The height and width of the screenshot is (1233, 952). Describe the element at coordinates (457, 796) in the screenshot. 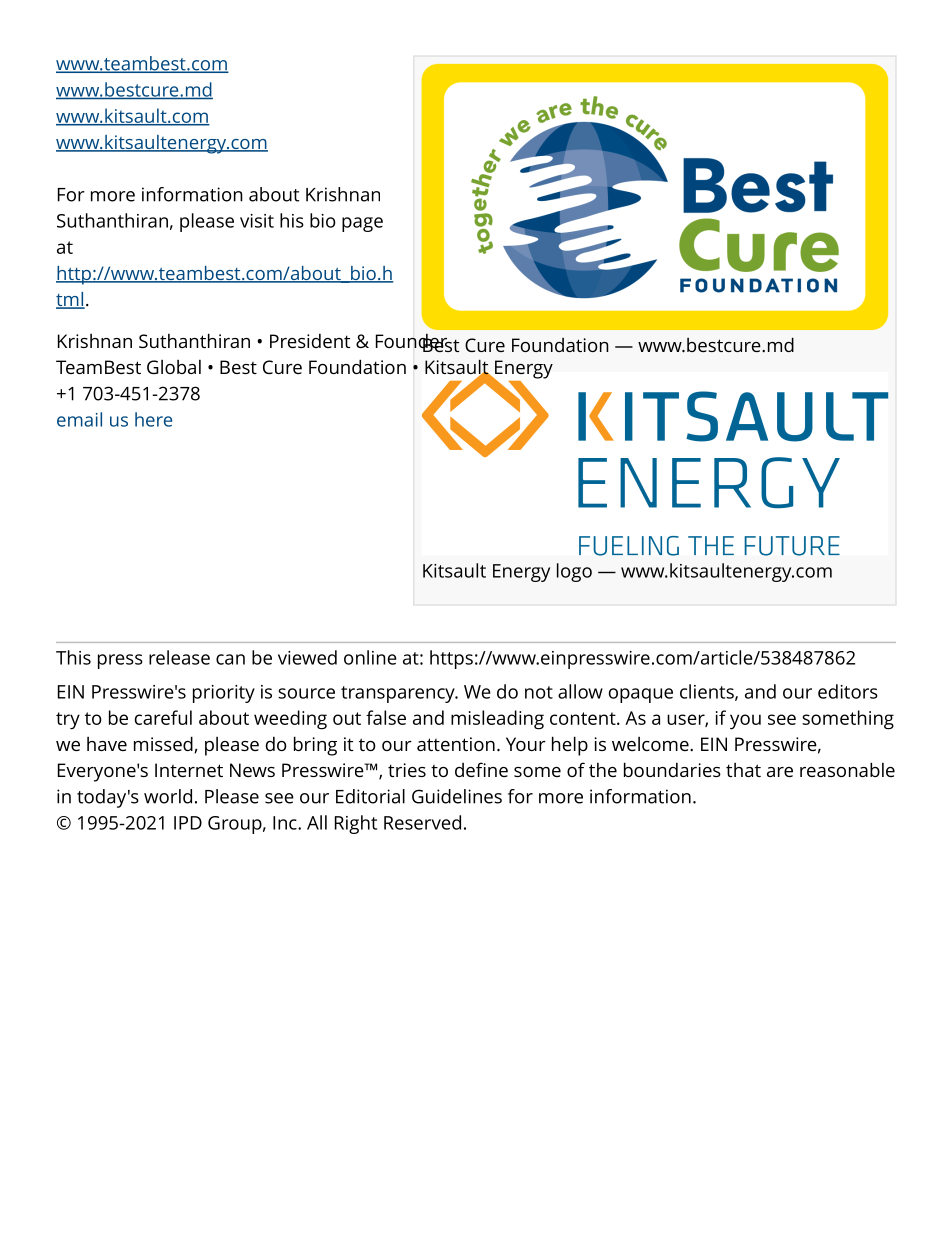

I see `Guidelines` at that location.
